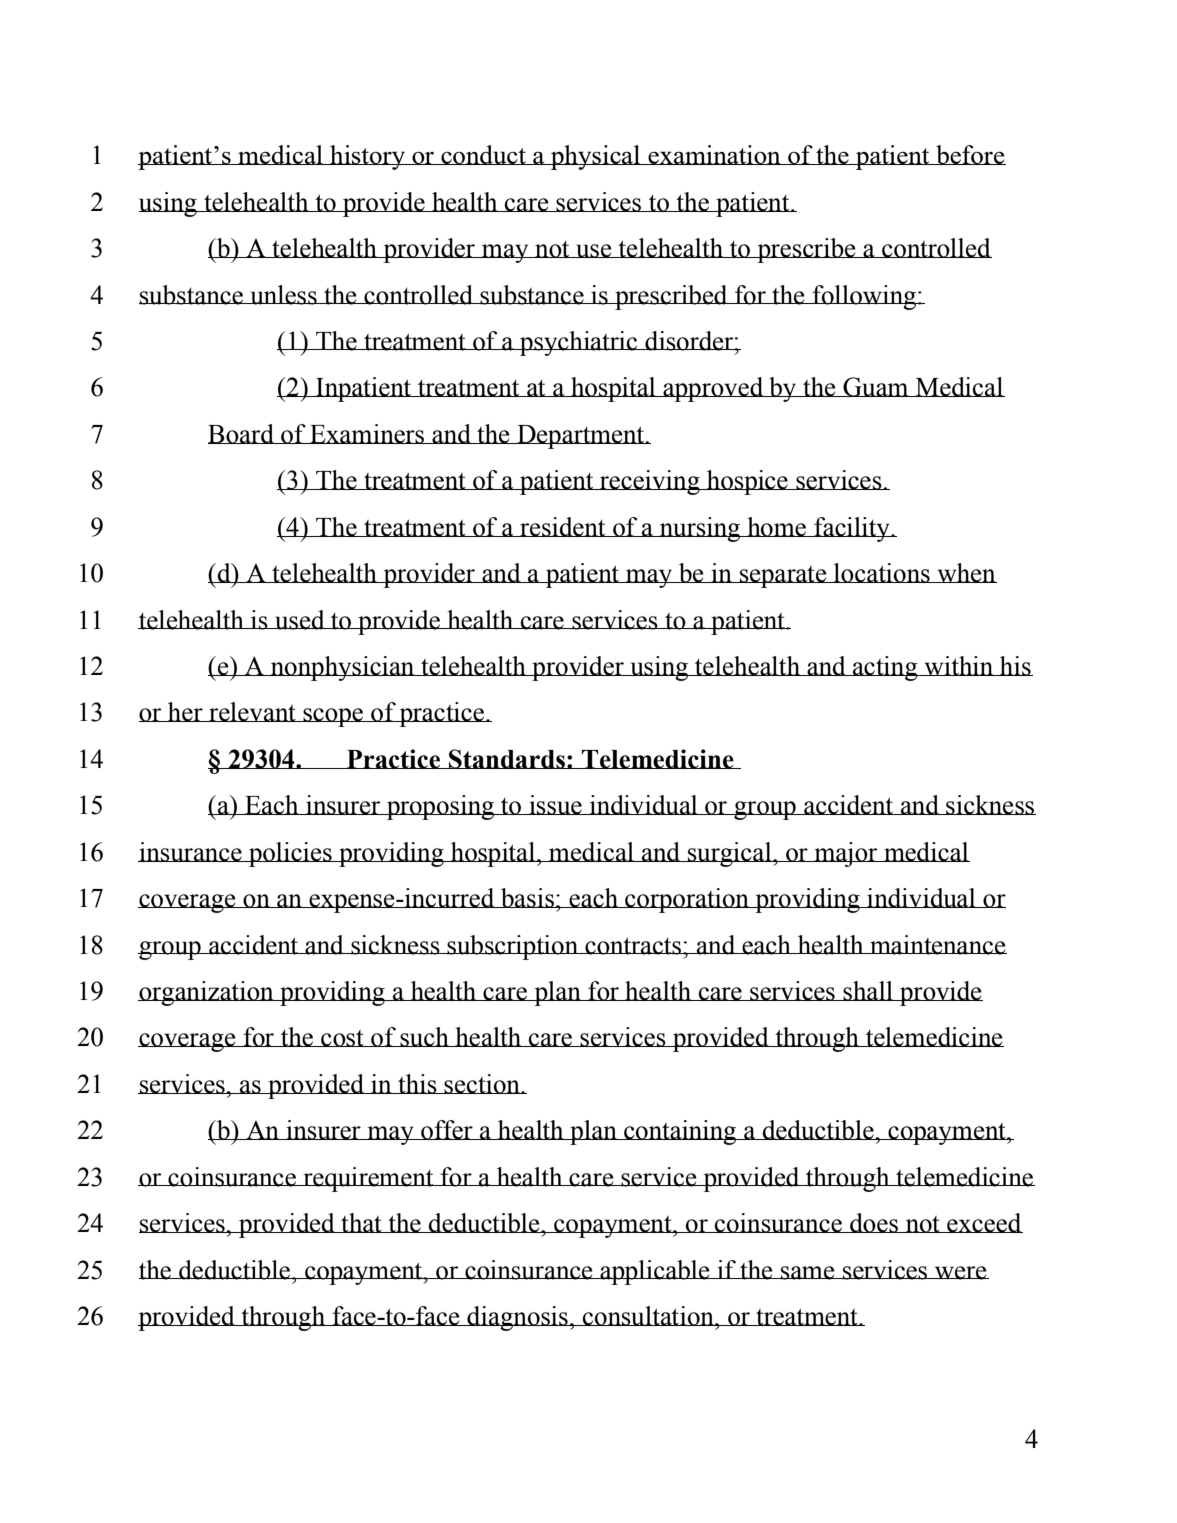 This document has height=1523, width=1177. I want to click on unless, so click(283, 295).
